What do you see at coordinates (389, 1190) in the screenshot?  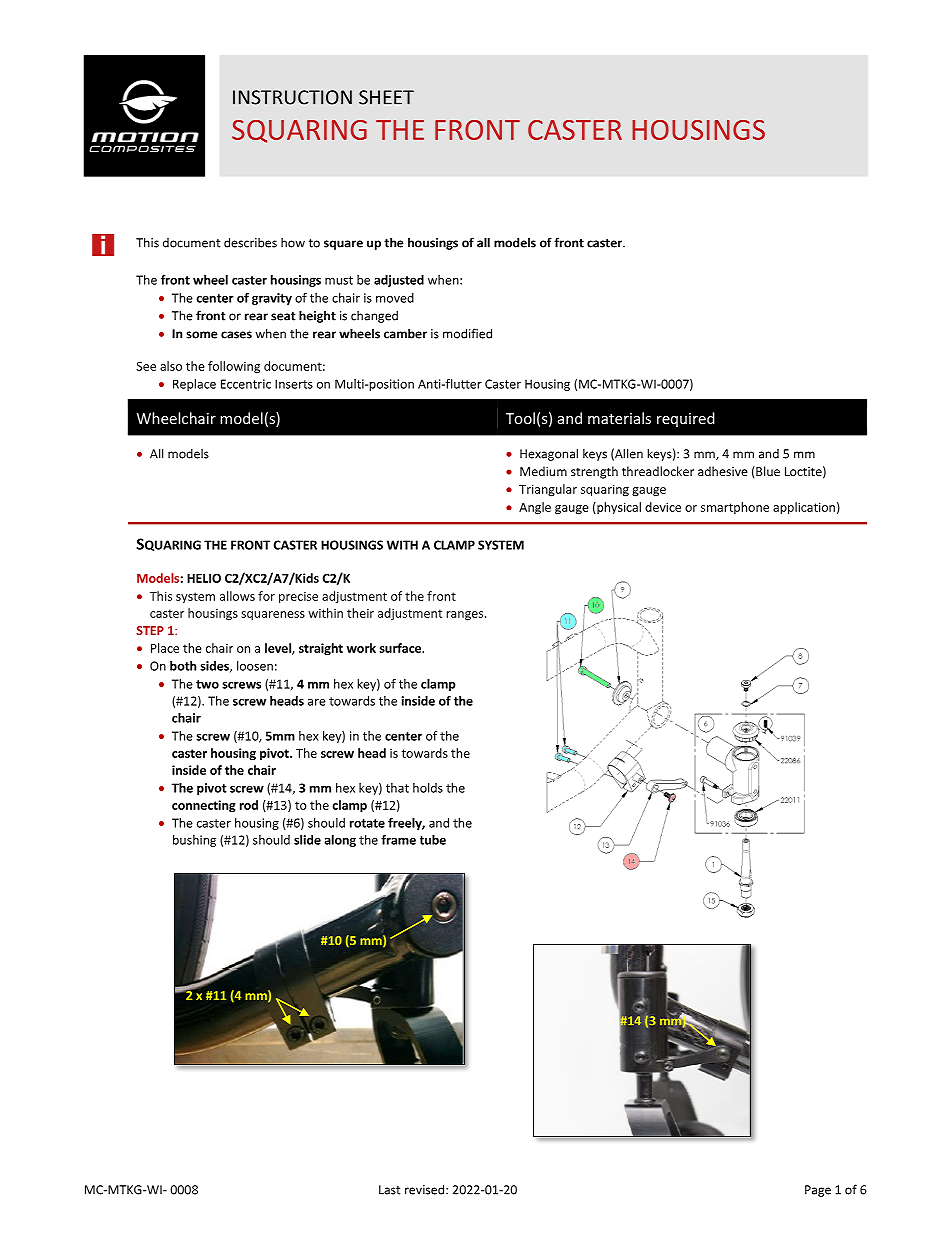 I see `Last` at bounding box center [389, 1190].
